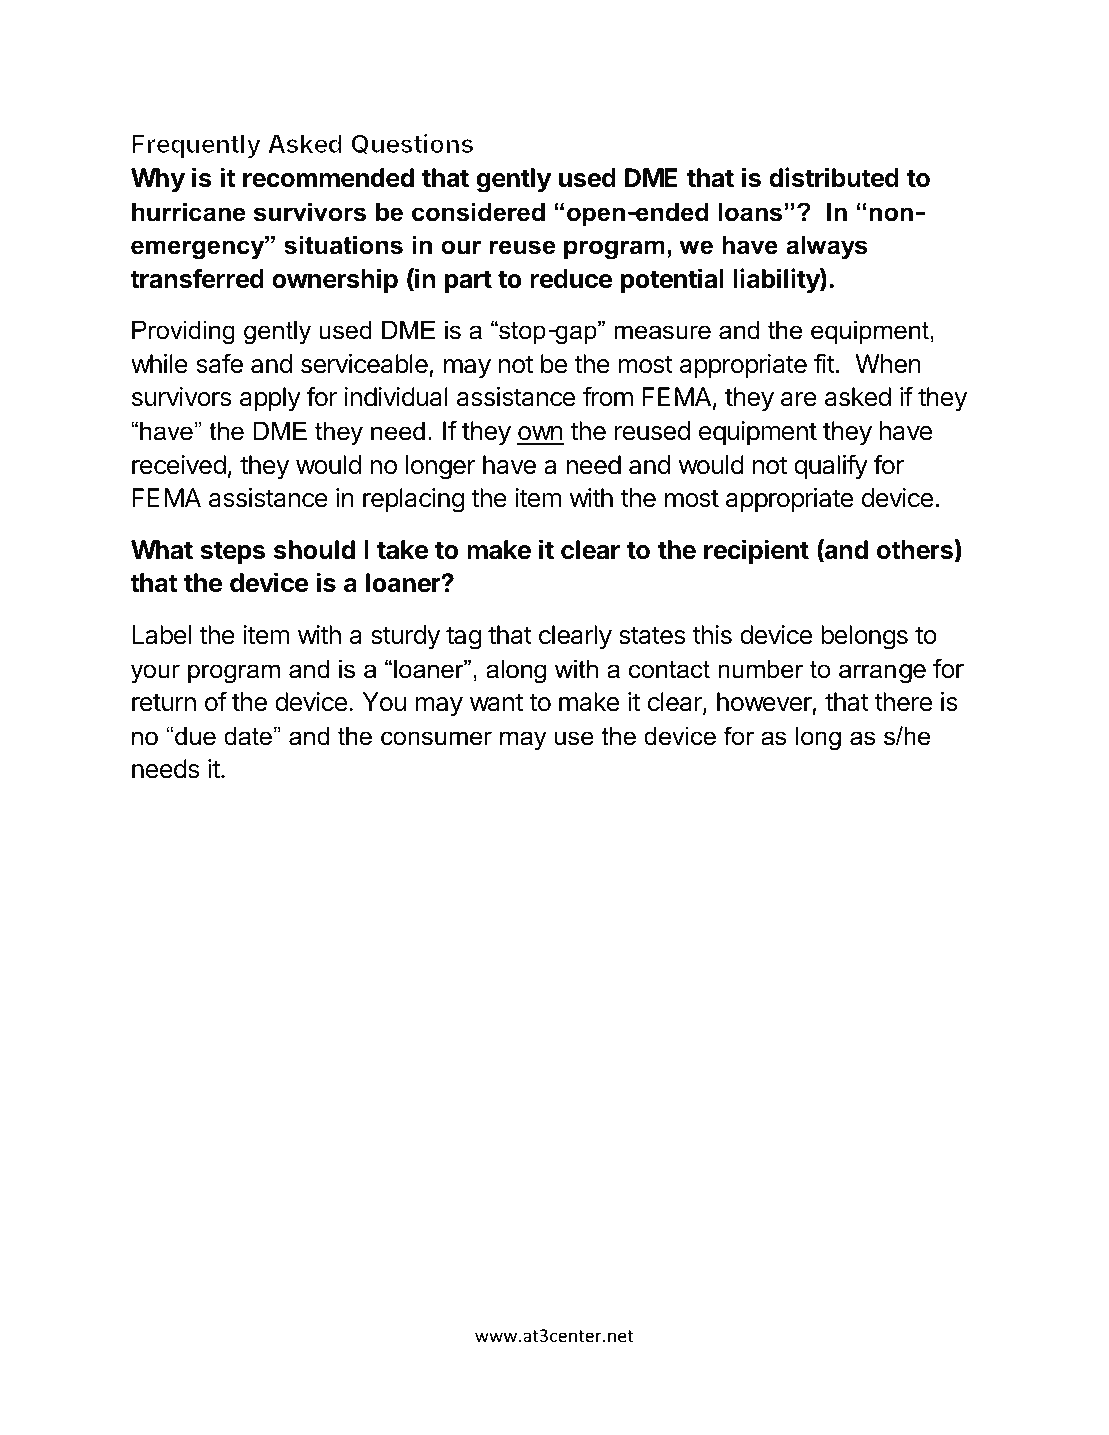  I want to click on Questions, so click(412, 144).
